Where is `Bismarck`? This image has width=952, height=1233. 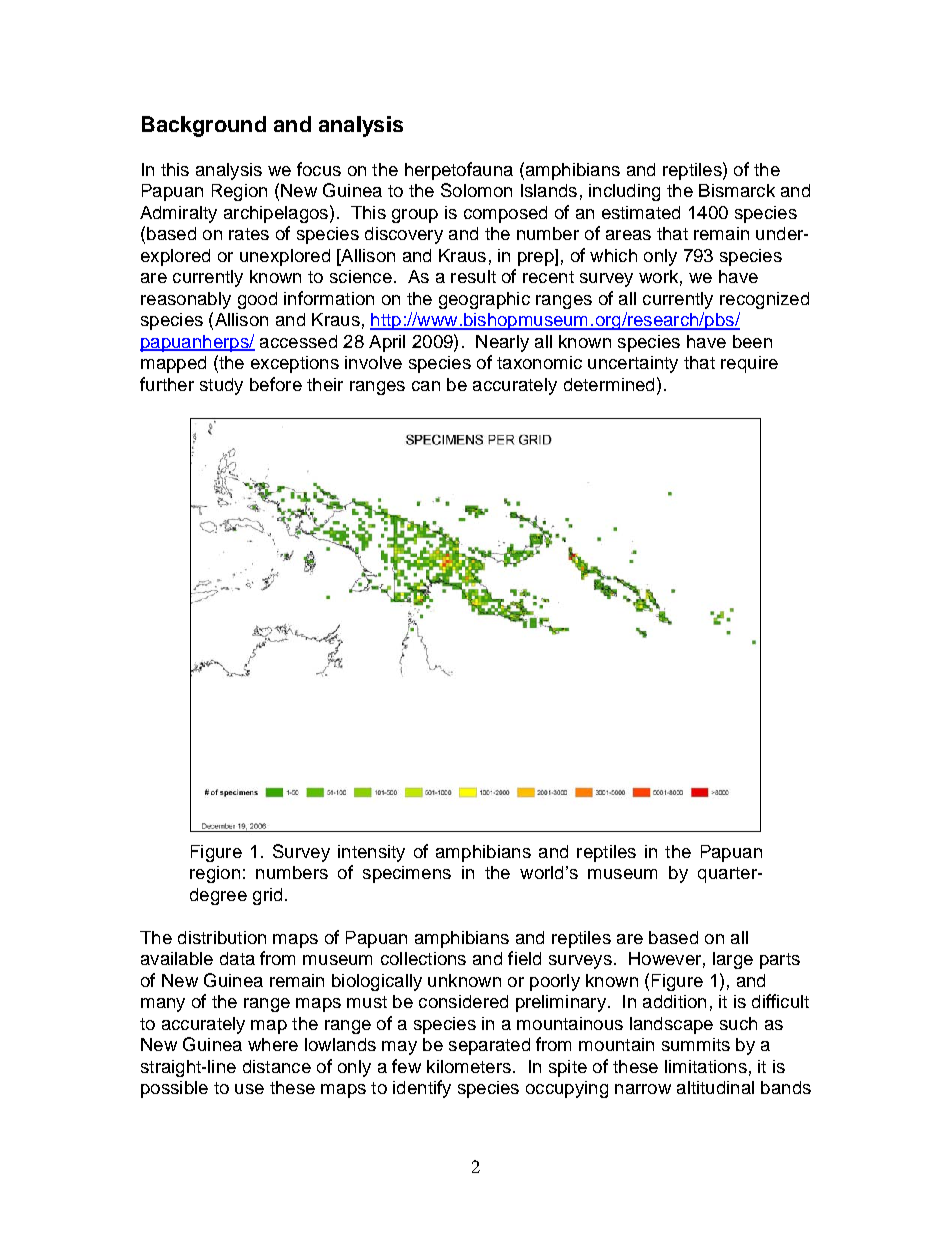
Bismarck is located at coordinates (737, 190).
